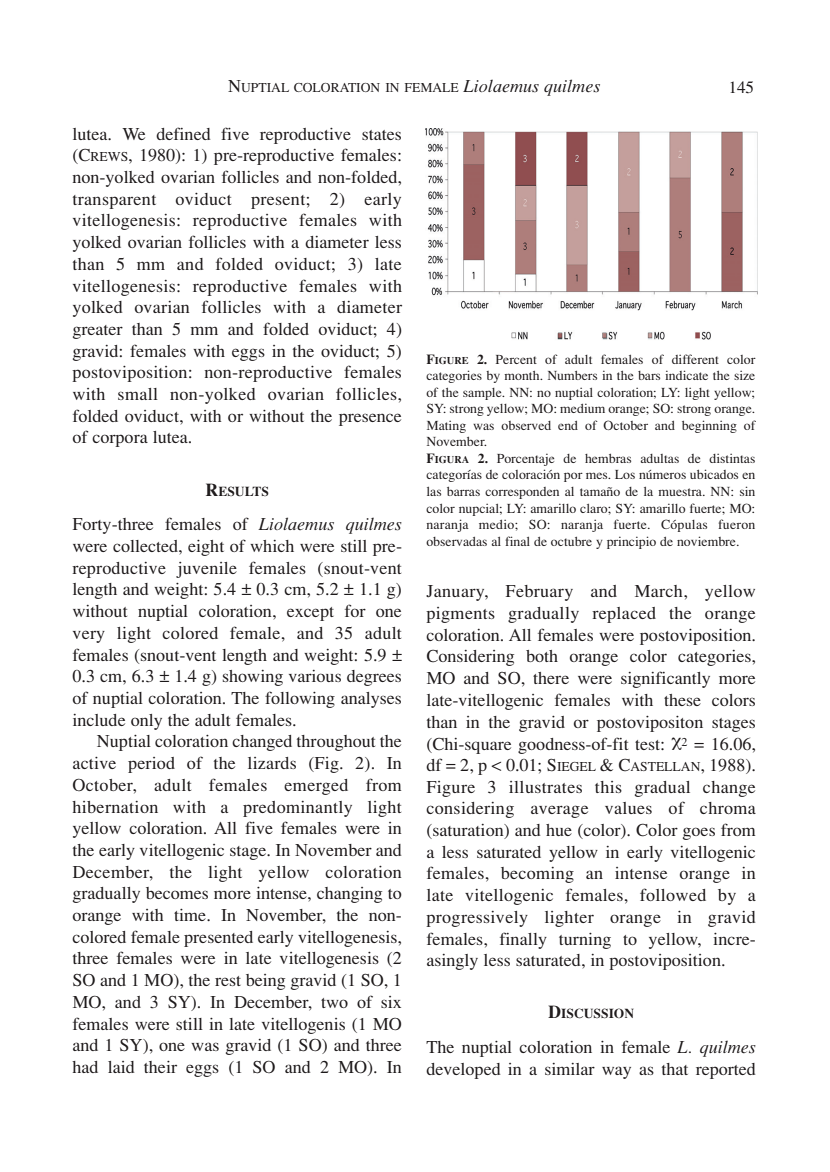  I want to click on these, so click(682, 700).
